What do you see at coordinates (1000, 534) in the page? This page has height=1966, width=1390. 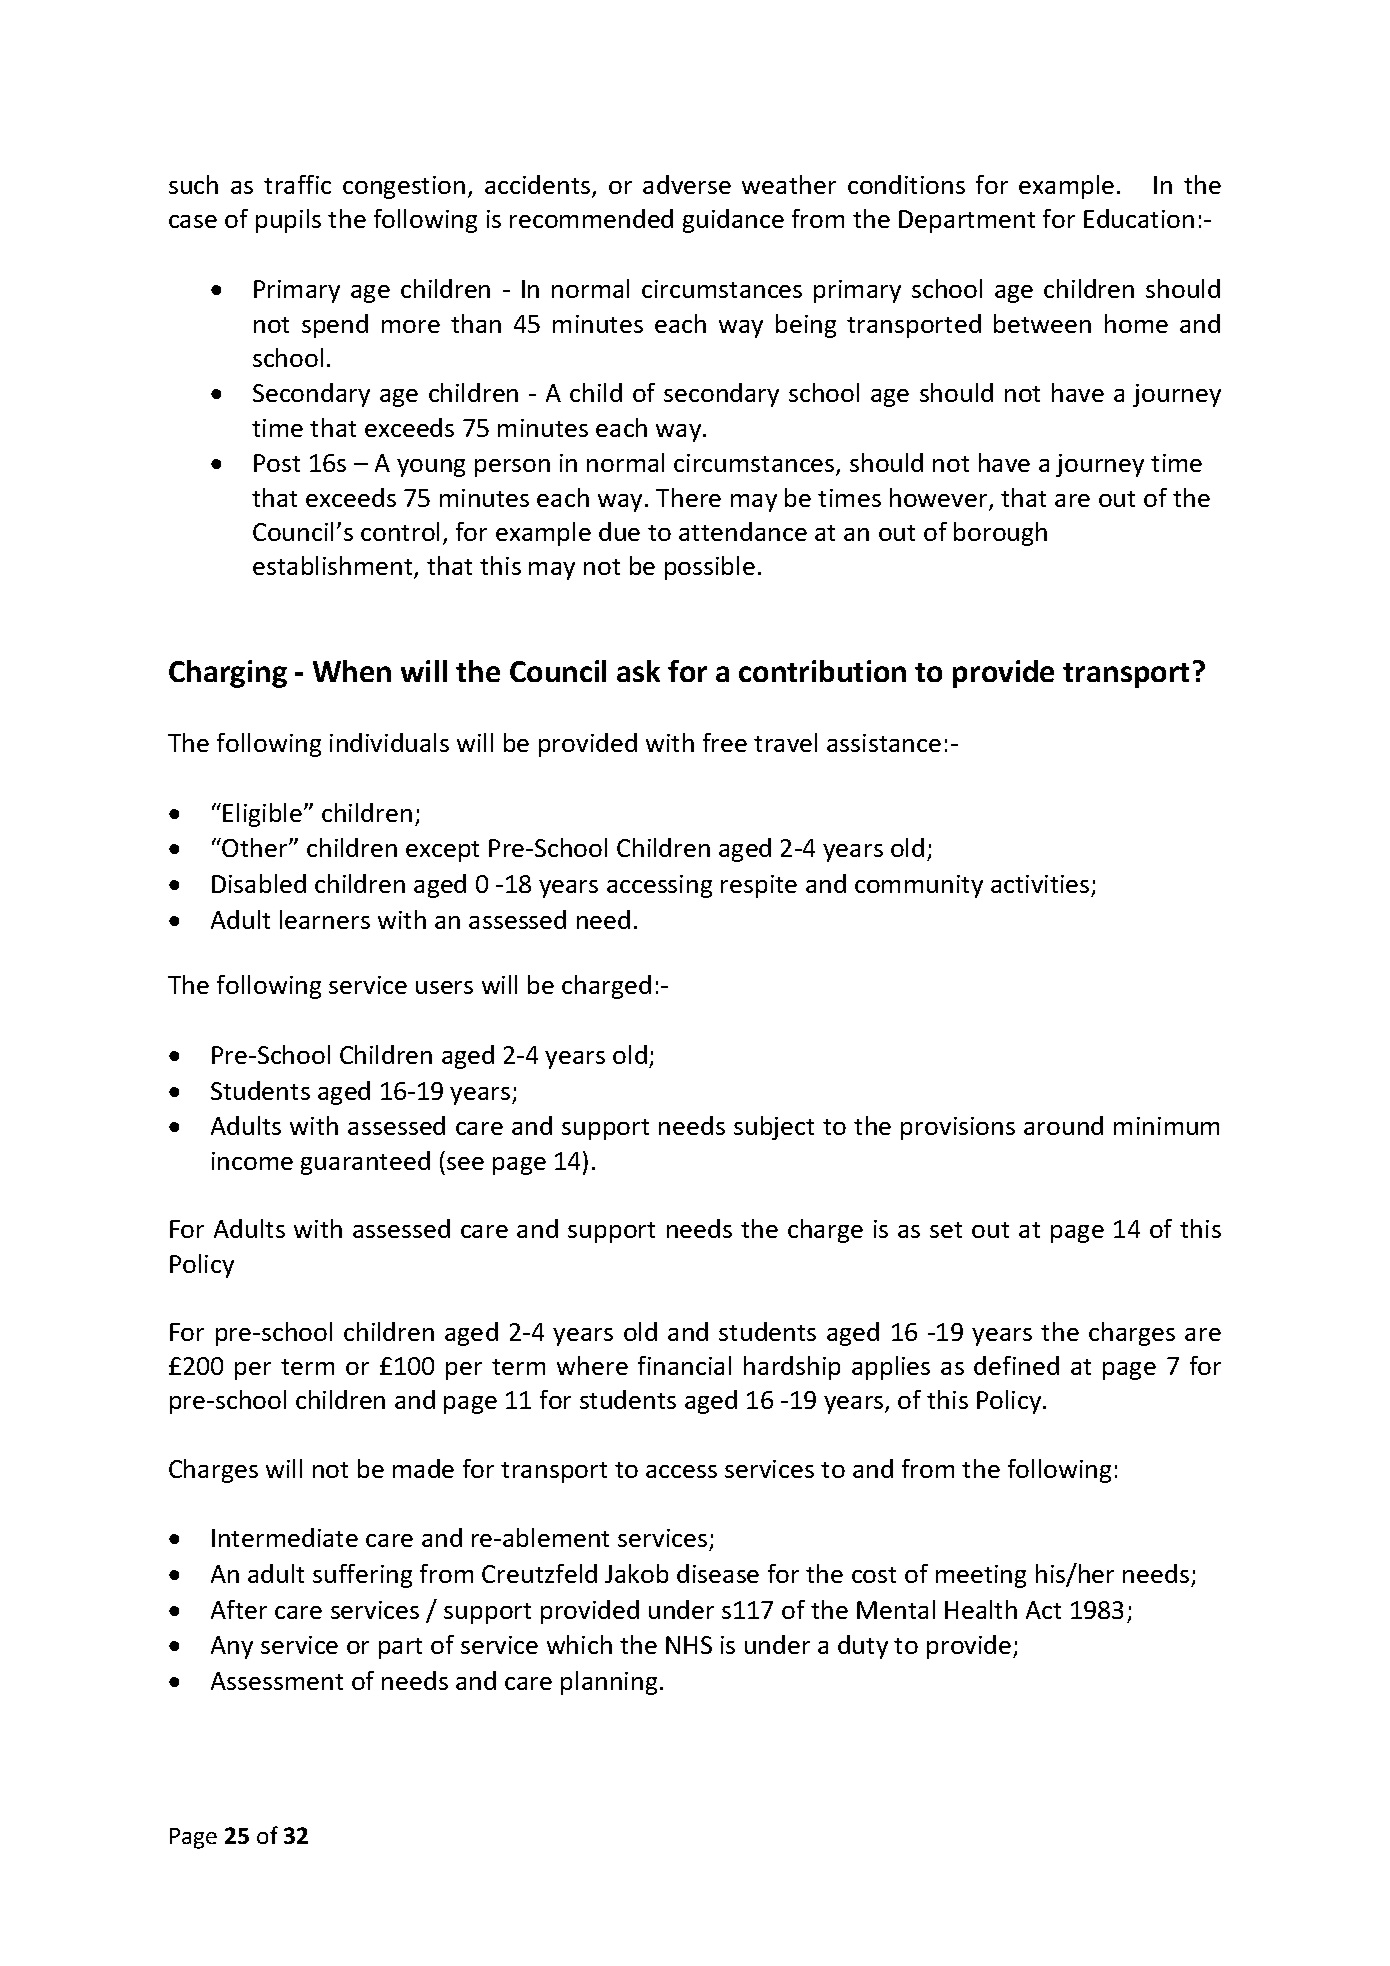 I see `borough` at bounding box center [1000, 534].
